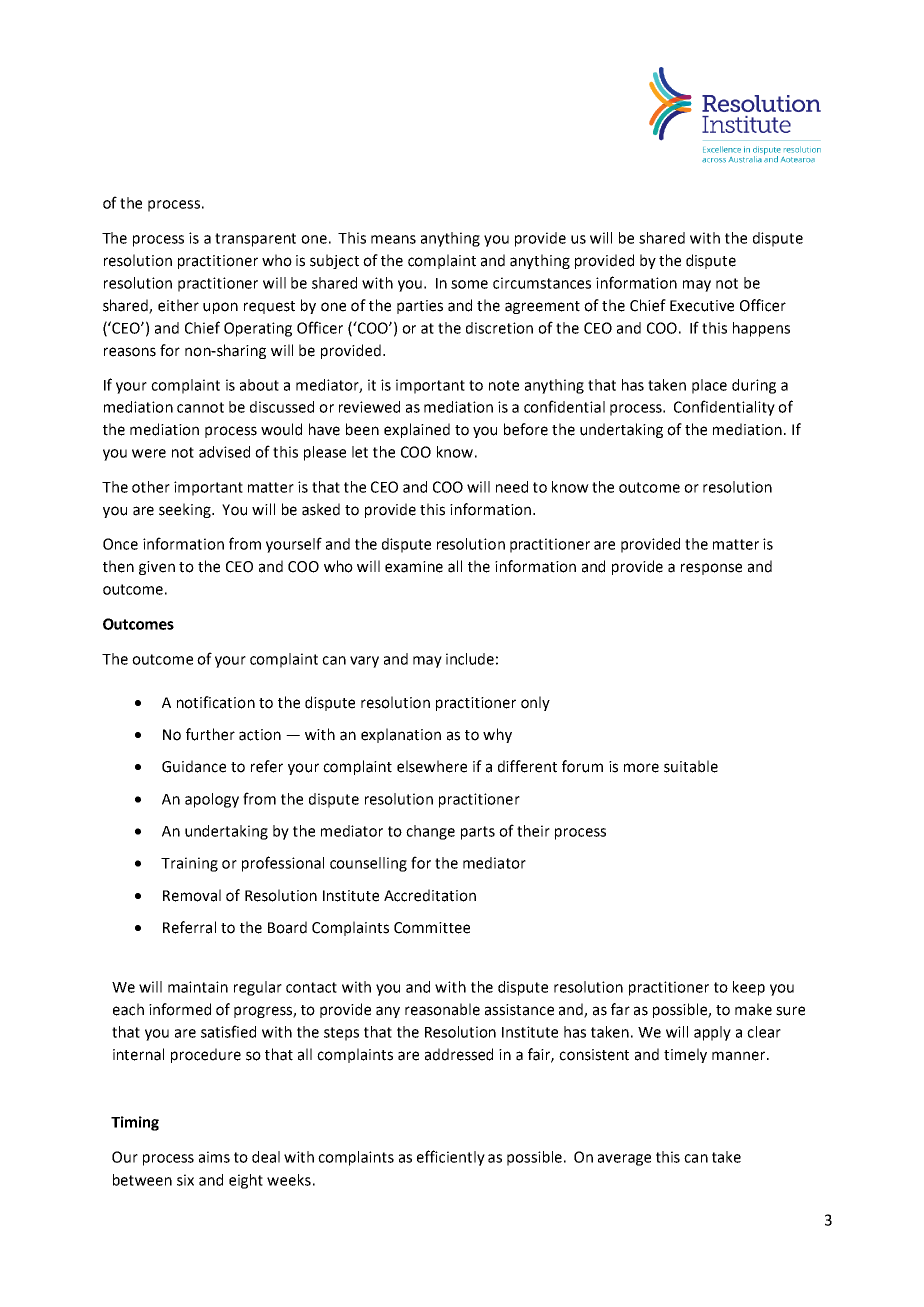 The width and height of the screenshot is (924, 1307). What do you see at coordinates (469, 284) in the screenshot?
I see `some` at bounding box center [469, 284].
